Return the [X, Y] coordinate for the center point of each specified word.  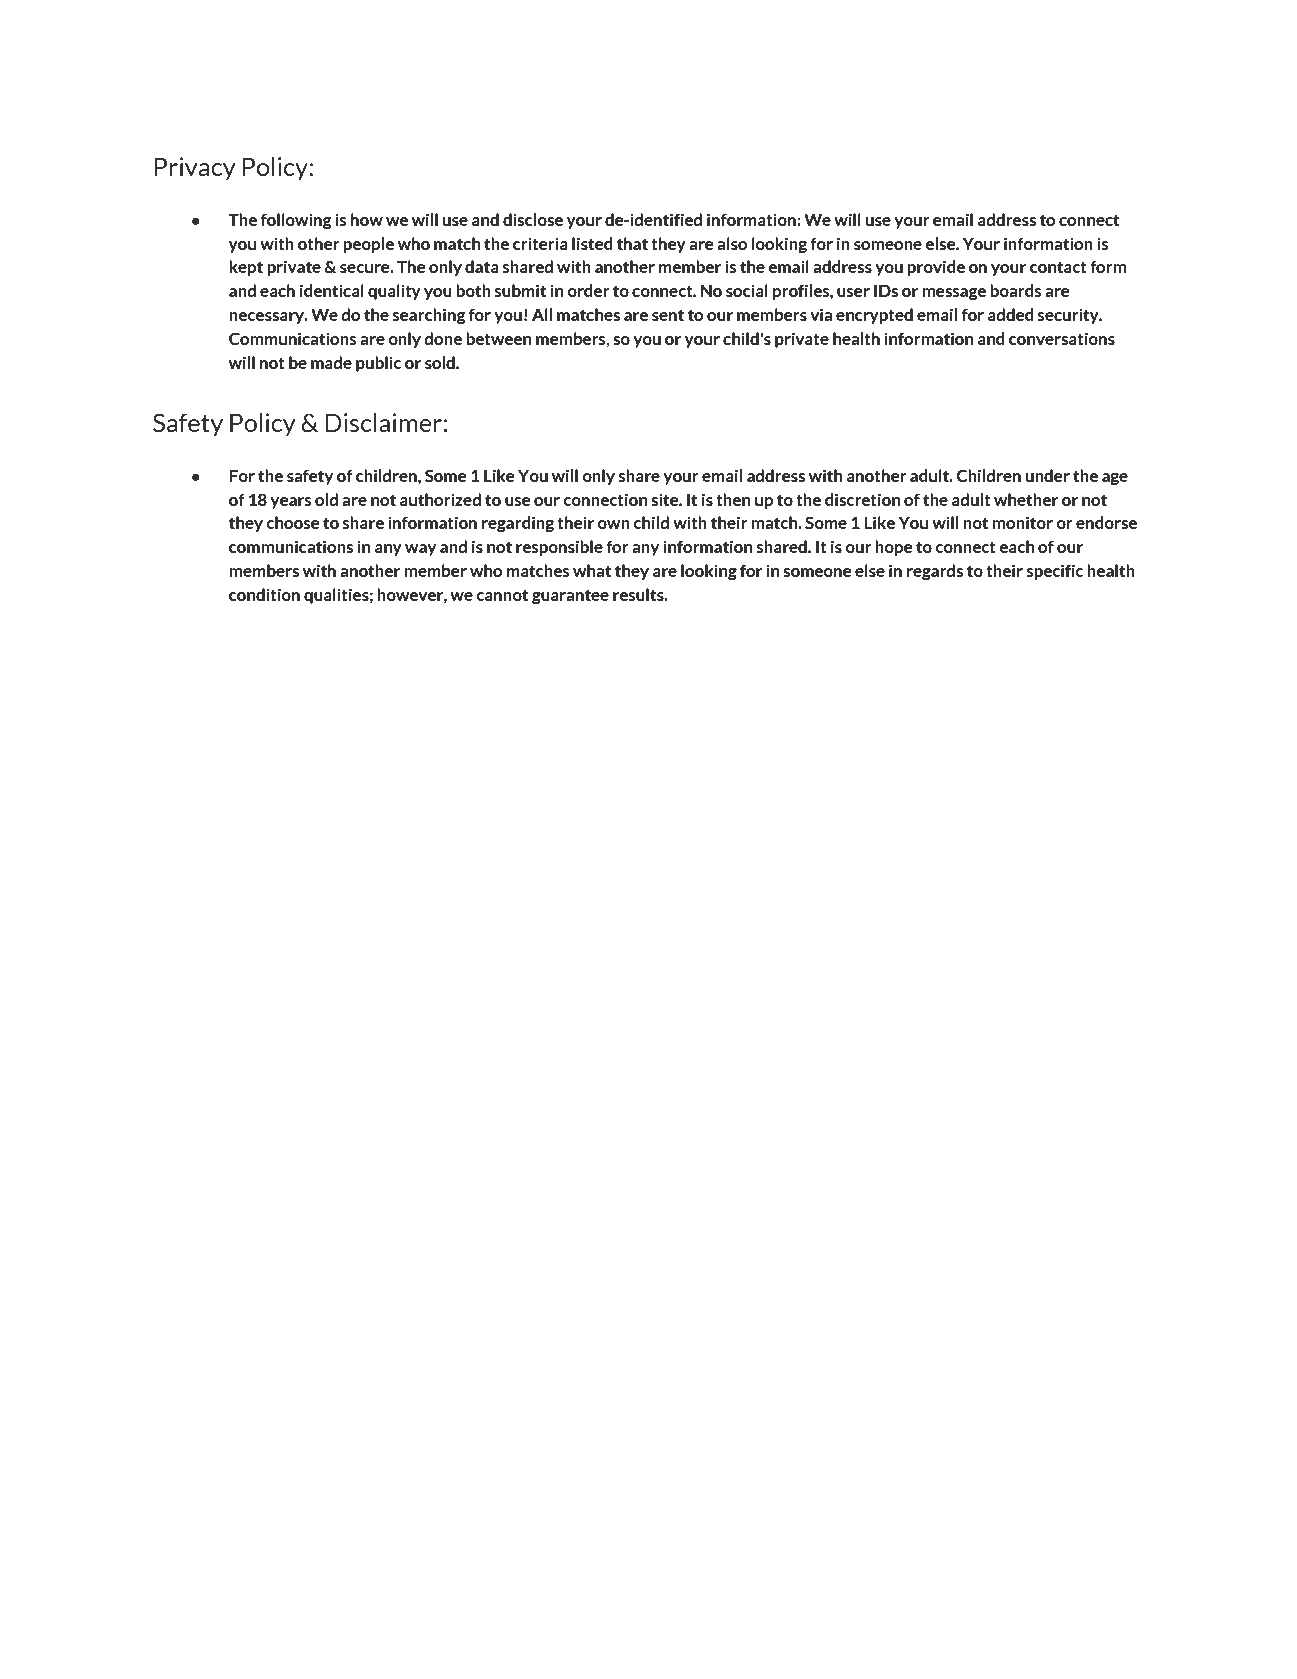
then [733, 499]
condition [264, 594]
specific [1055, 572]
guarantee [570, 596]
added [1011, 314]
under [1048, 475]
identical [332, 290]
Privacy [195, 169]
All [542, 314]
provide [936, 268]
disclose [533, 219]
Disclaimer [383, 422]
